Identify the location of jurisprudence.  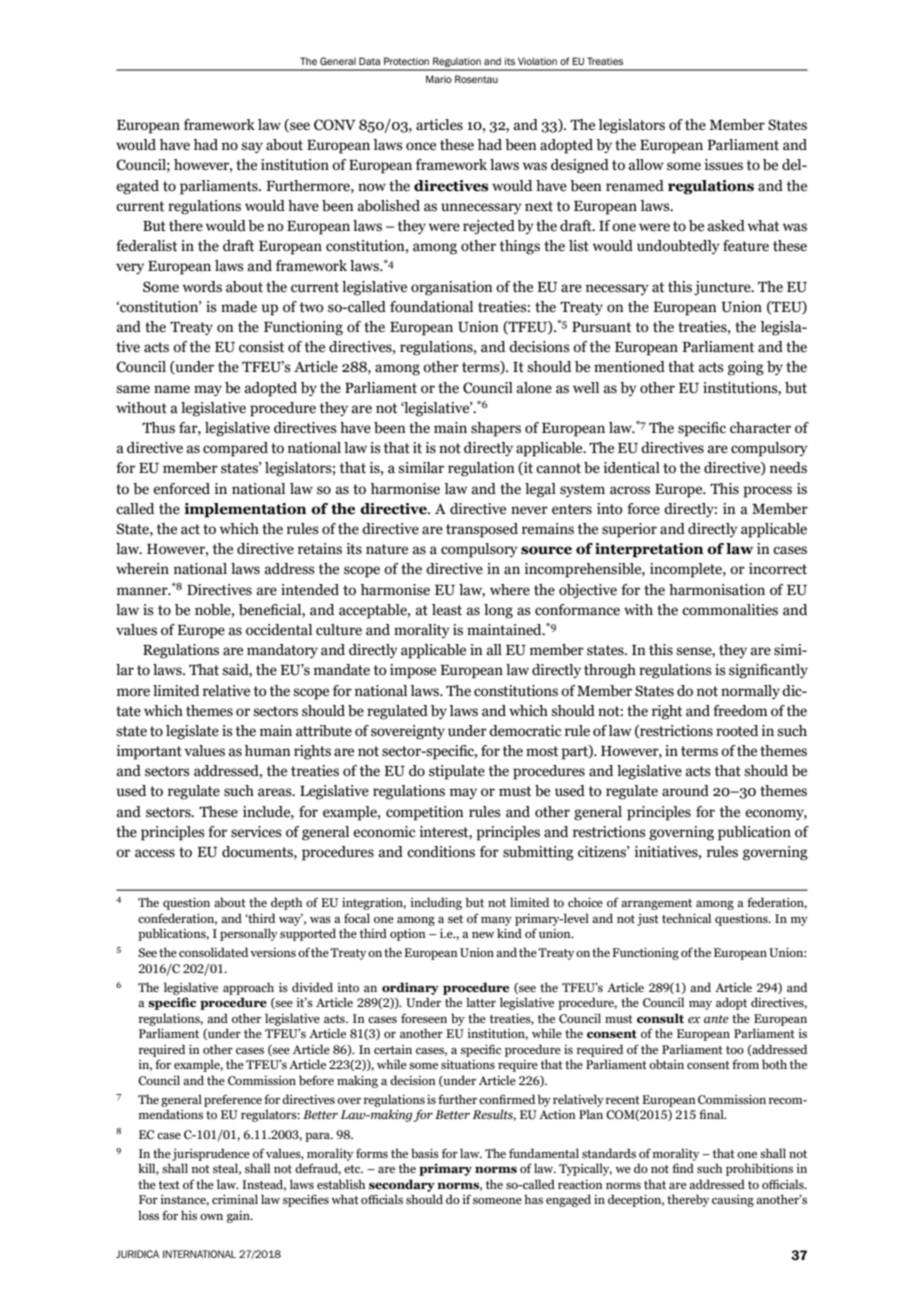
(211, 1154).
